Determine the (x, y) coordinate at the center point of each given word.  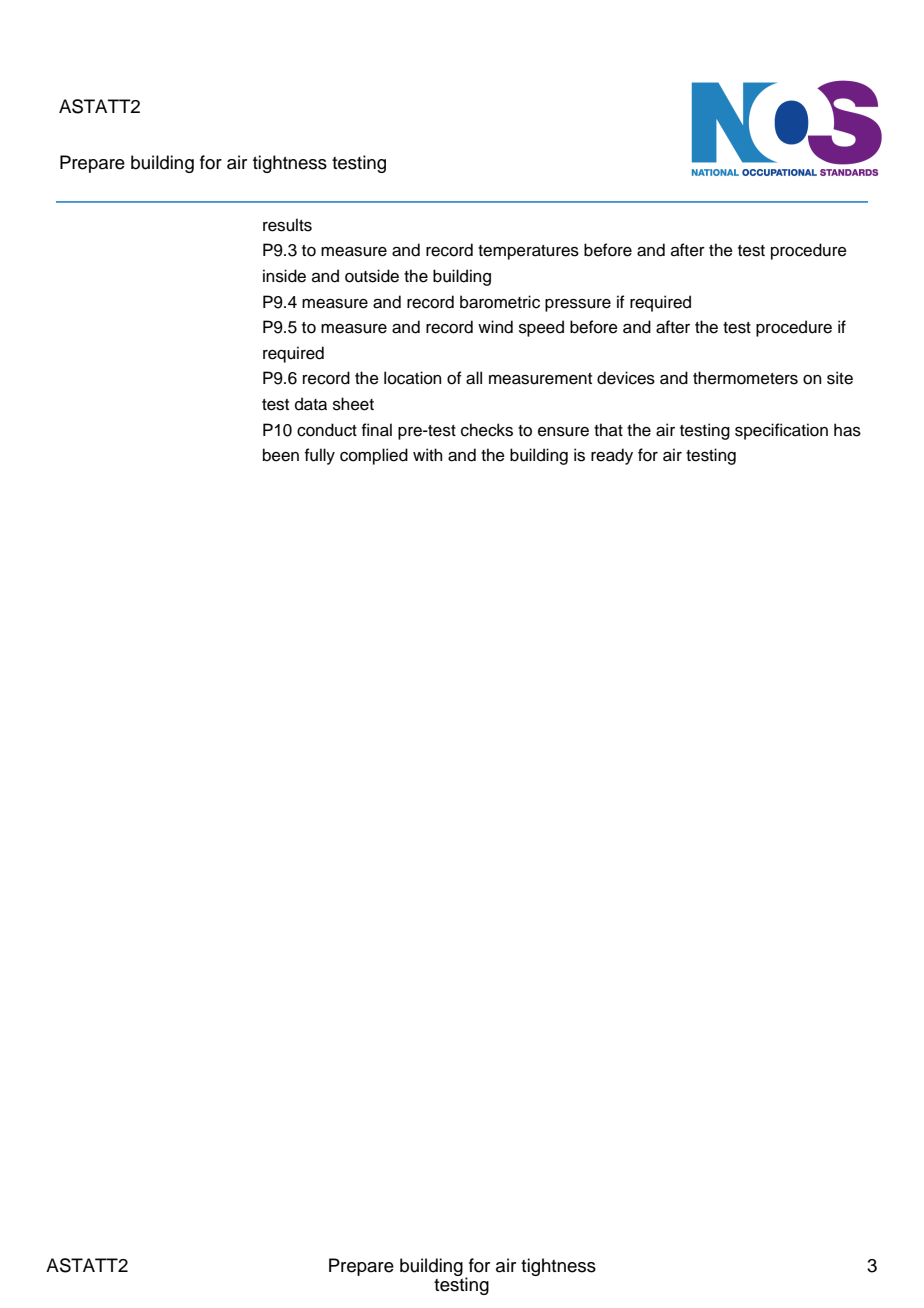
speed (541, 328)
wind (495, 327)
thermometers (745, 378)
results (287, 225)
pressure (578, 305)
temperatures (528, 252)
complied (374, 456)
